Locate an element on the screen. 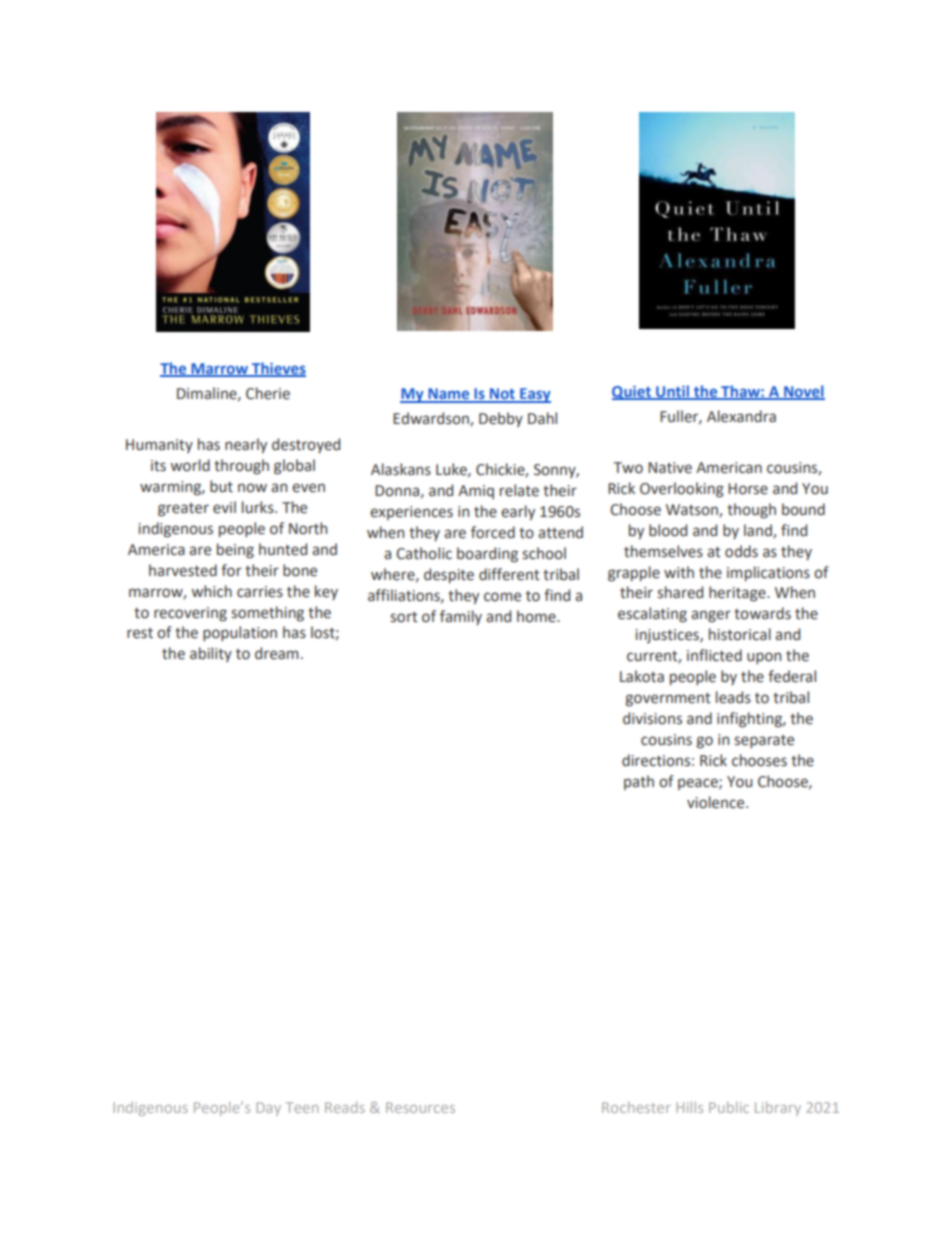 Image resolution: width=952 pixels, height=1233 pixels. Public is located at coordinates (729, 1107).
